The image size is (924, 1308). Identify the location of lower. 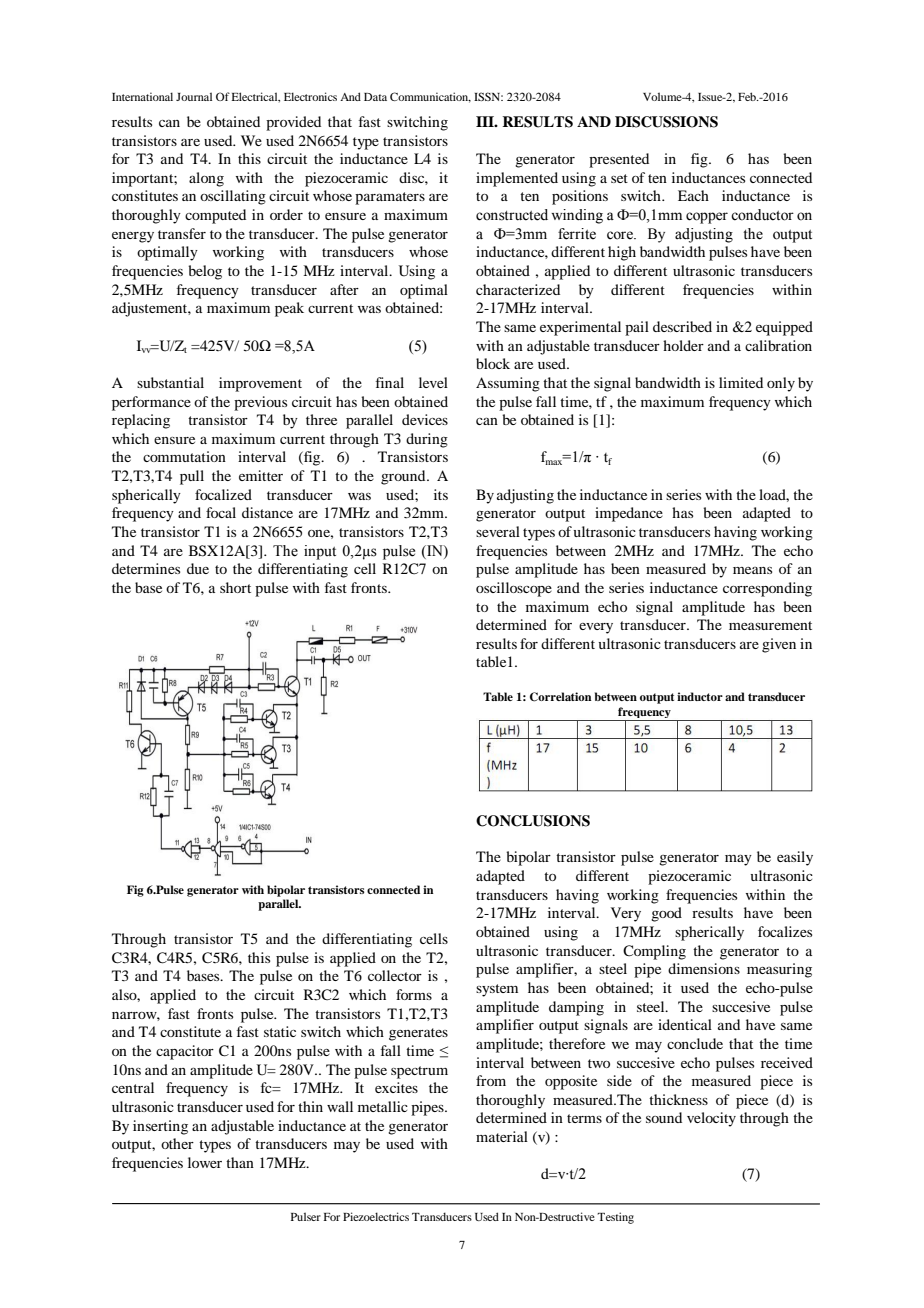
(205, 1162).
